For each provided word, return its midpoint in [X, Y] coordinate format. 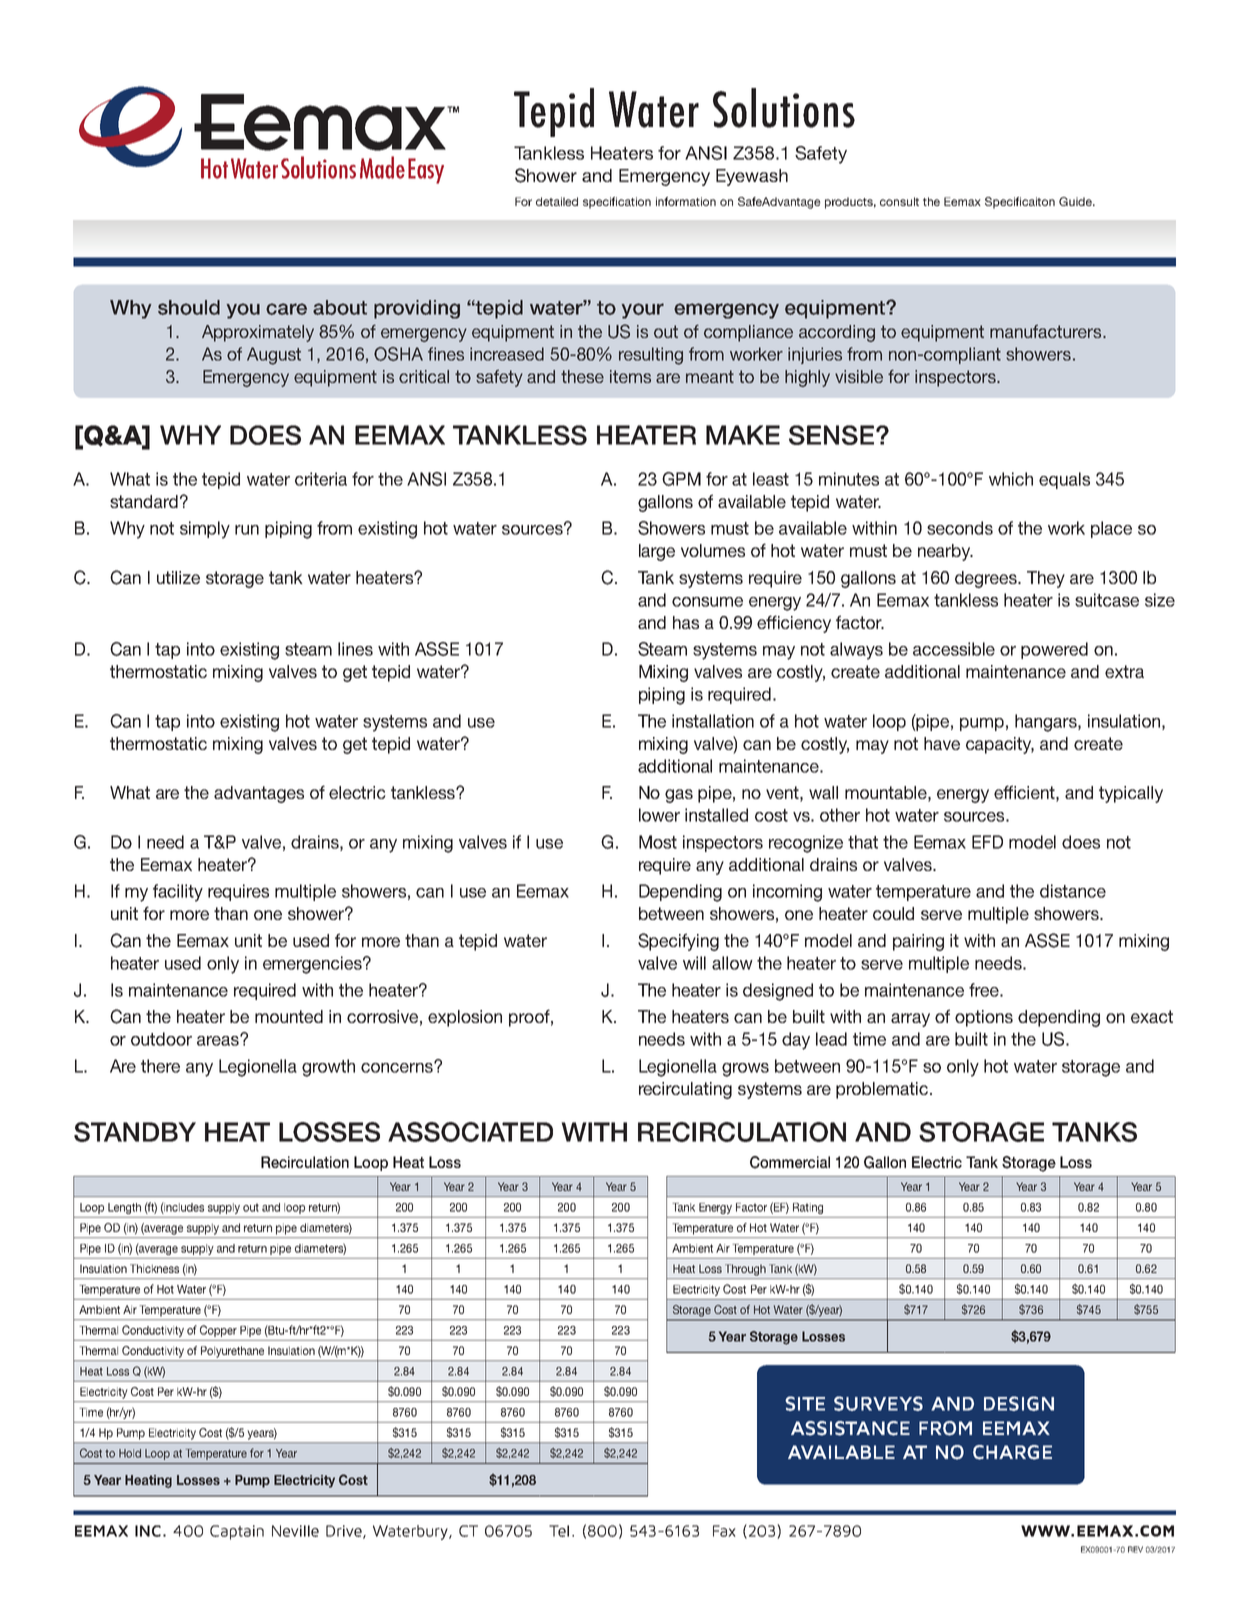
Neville [295, 1531]
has [686, 622]
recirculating [685, 1090]
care [286, 309]
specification [617, 203]
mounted [289, 1016]
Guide [1076, 201]
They [1046, 579]
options [984, 1018]
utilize [178, 577]
